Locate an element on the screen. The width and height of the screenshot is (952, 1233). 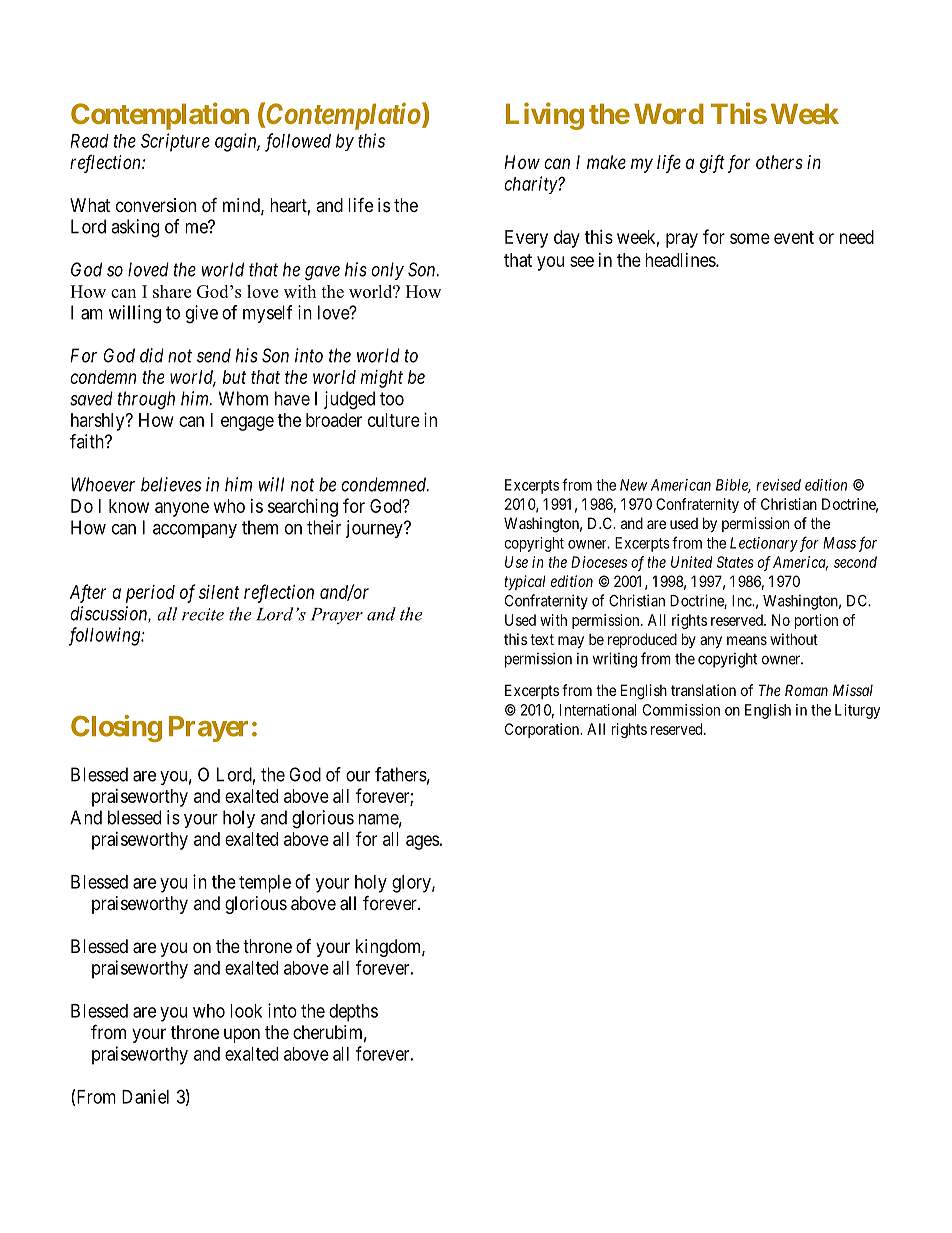
Daniel is located at coordinates (145, 1096).
